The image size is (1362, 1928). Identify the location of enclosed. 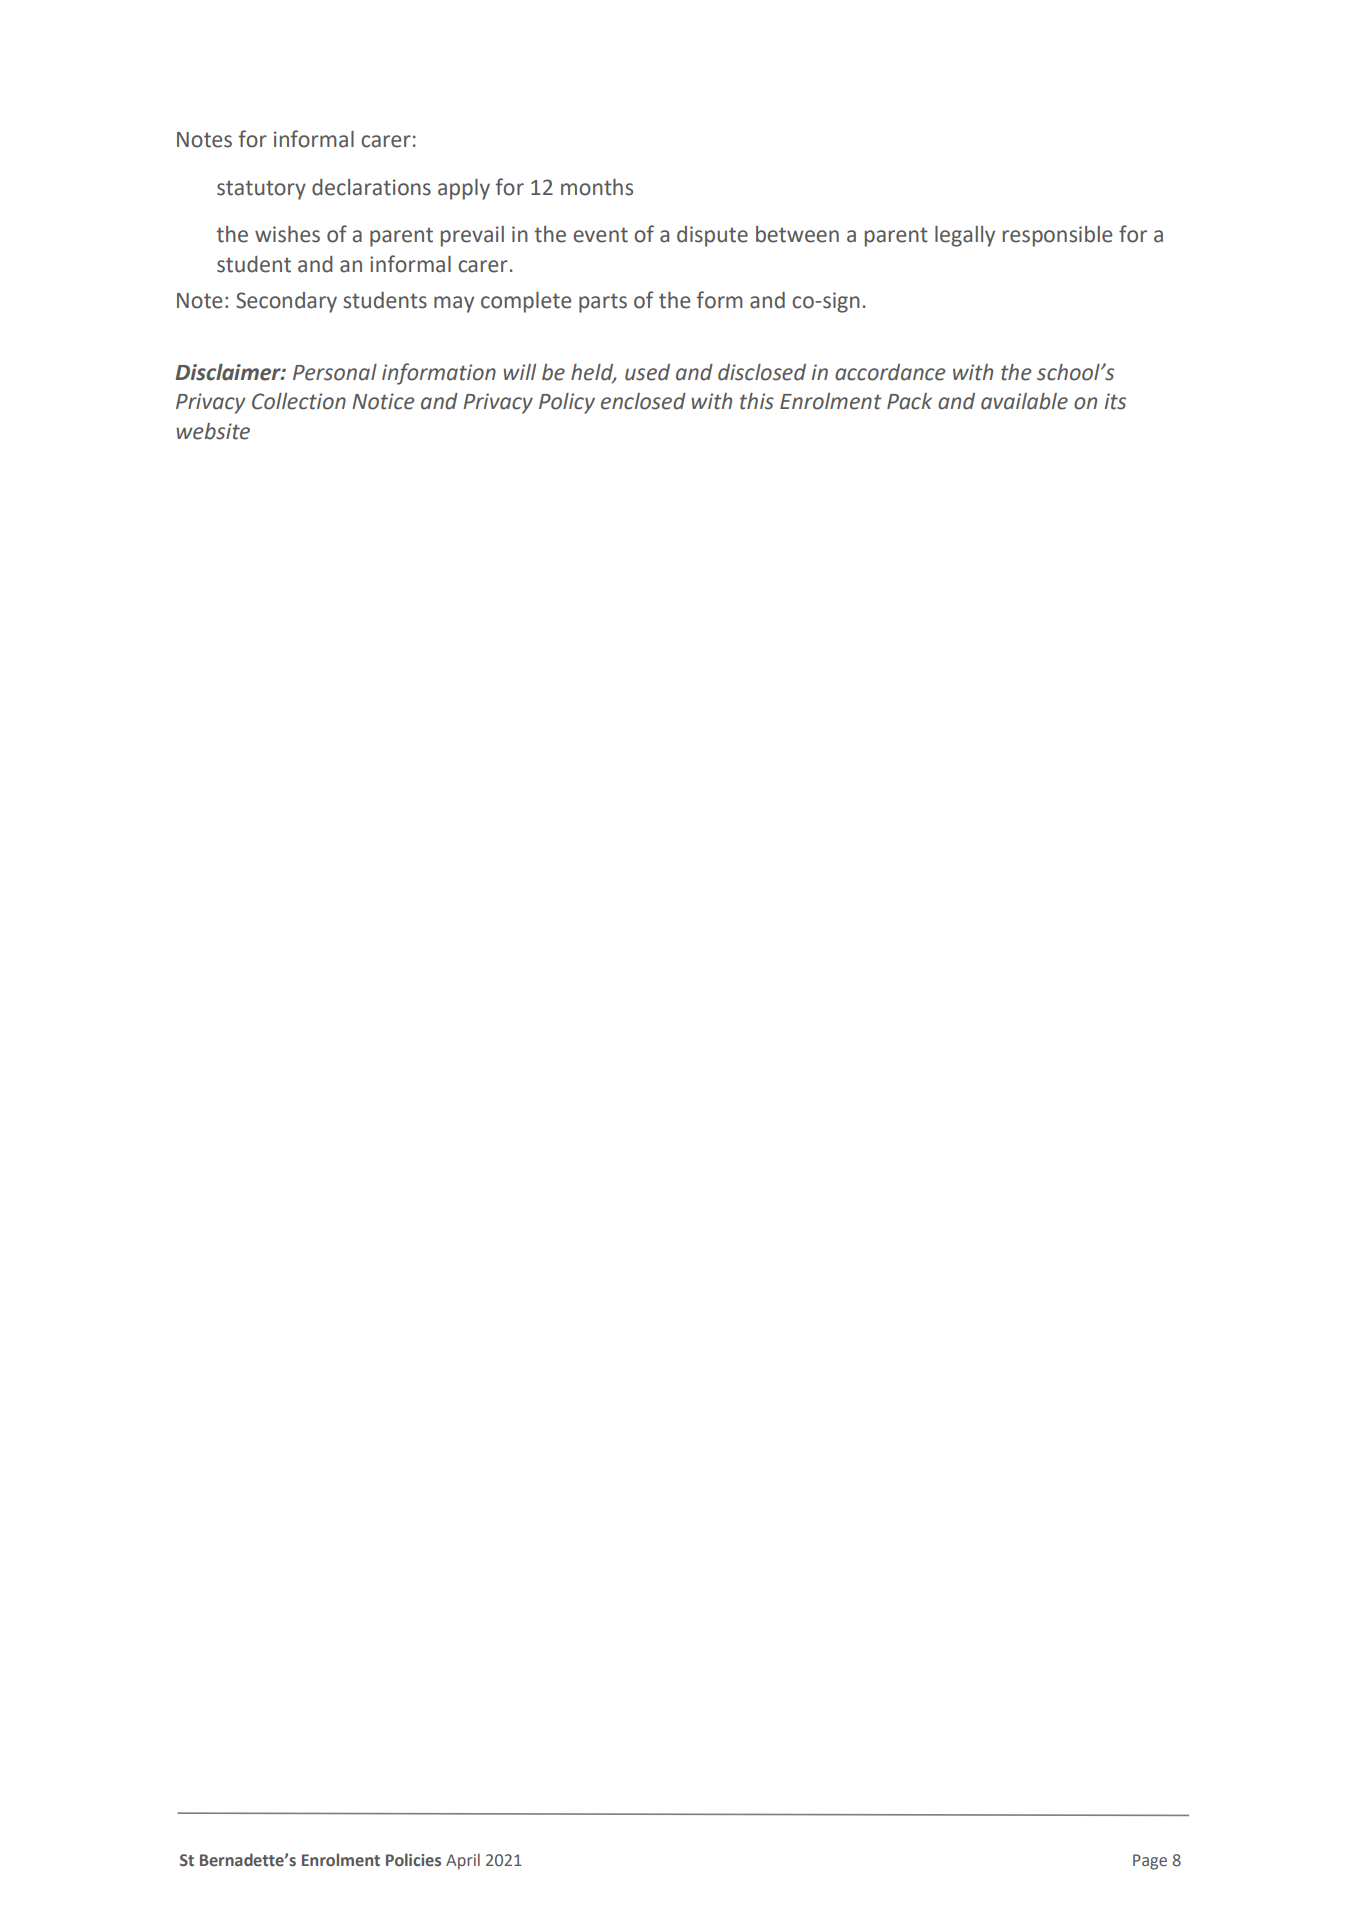
(643, 401).
